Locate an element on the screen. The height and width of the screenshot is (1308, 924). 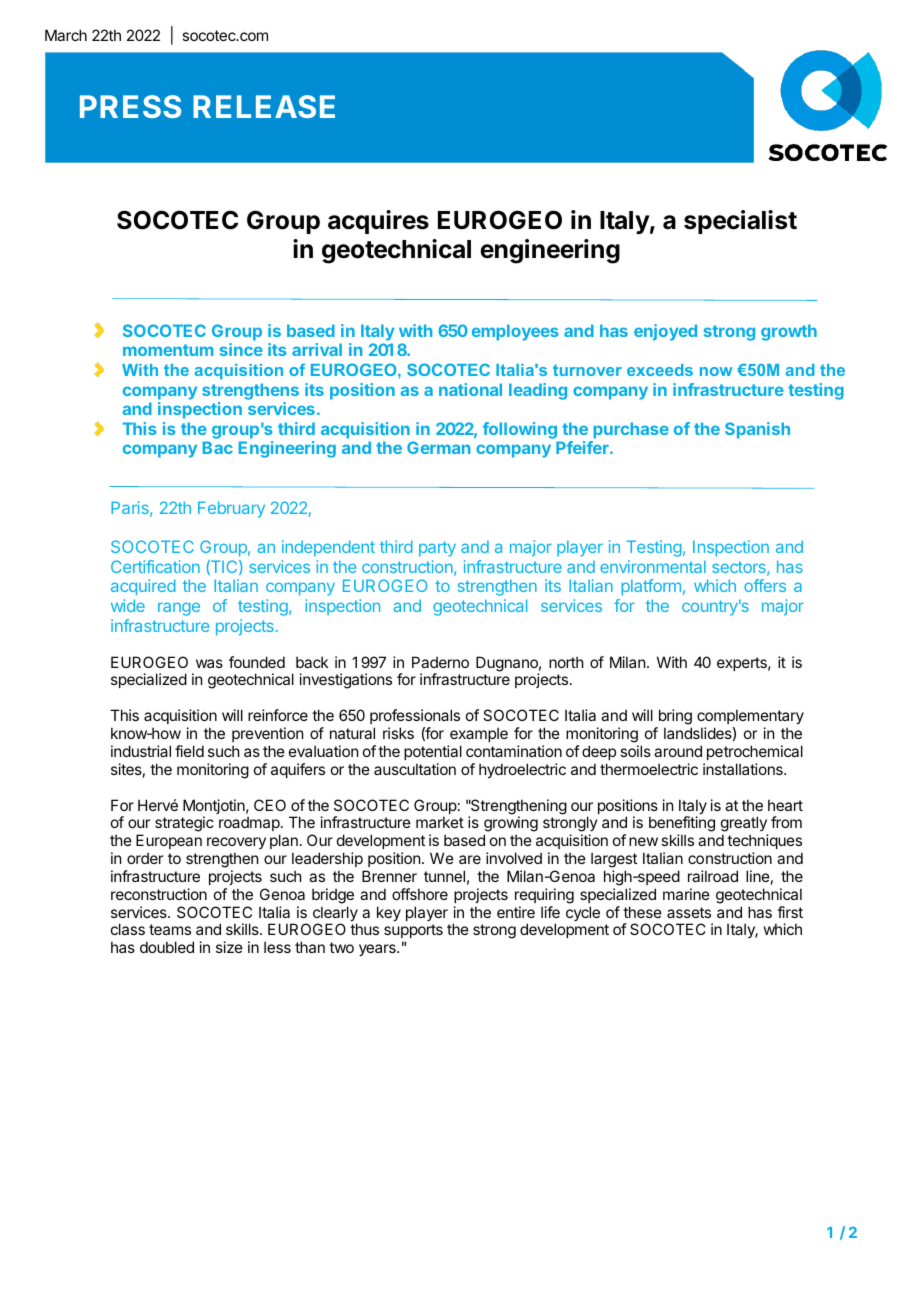
RELEASE is located at coordinates (264, 106).
